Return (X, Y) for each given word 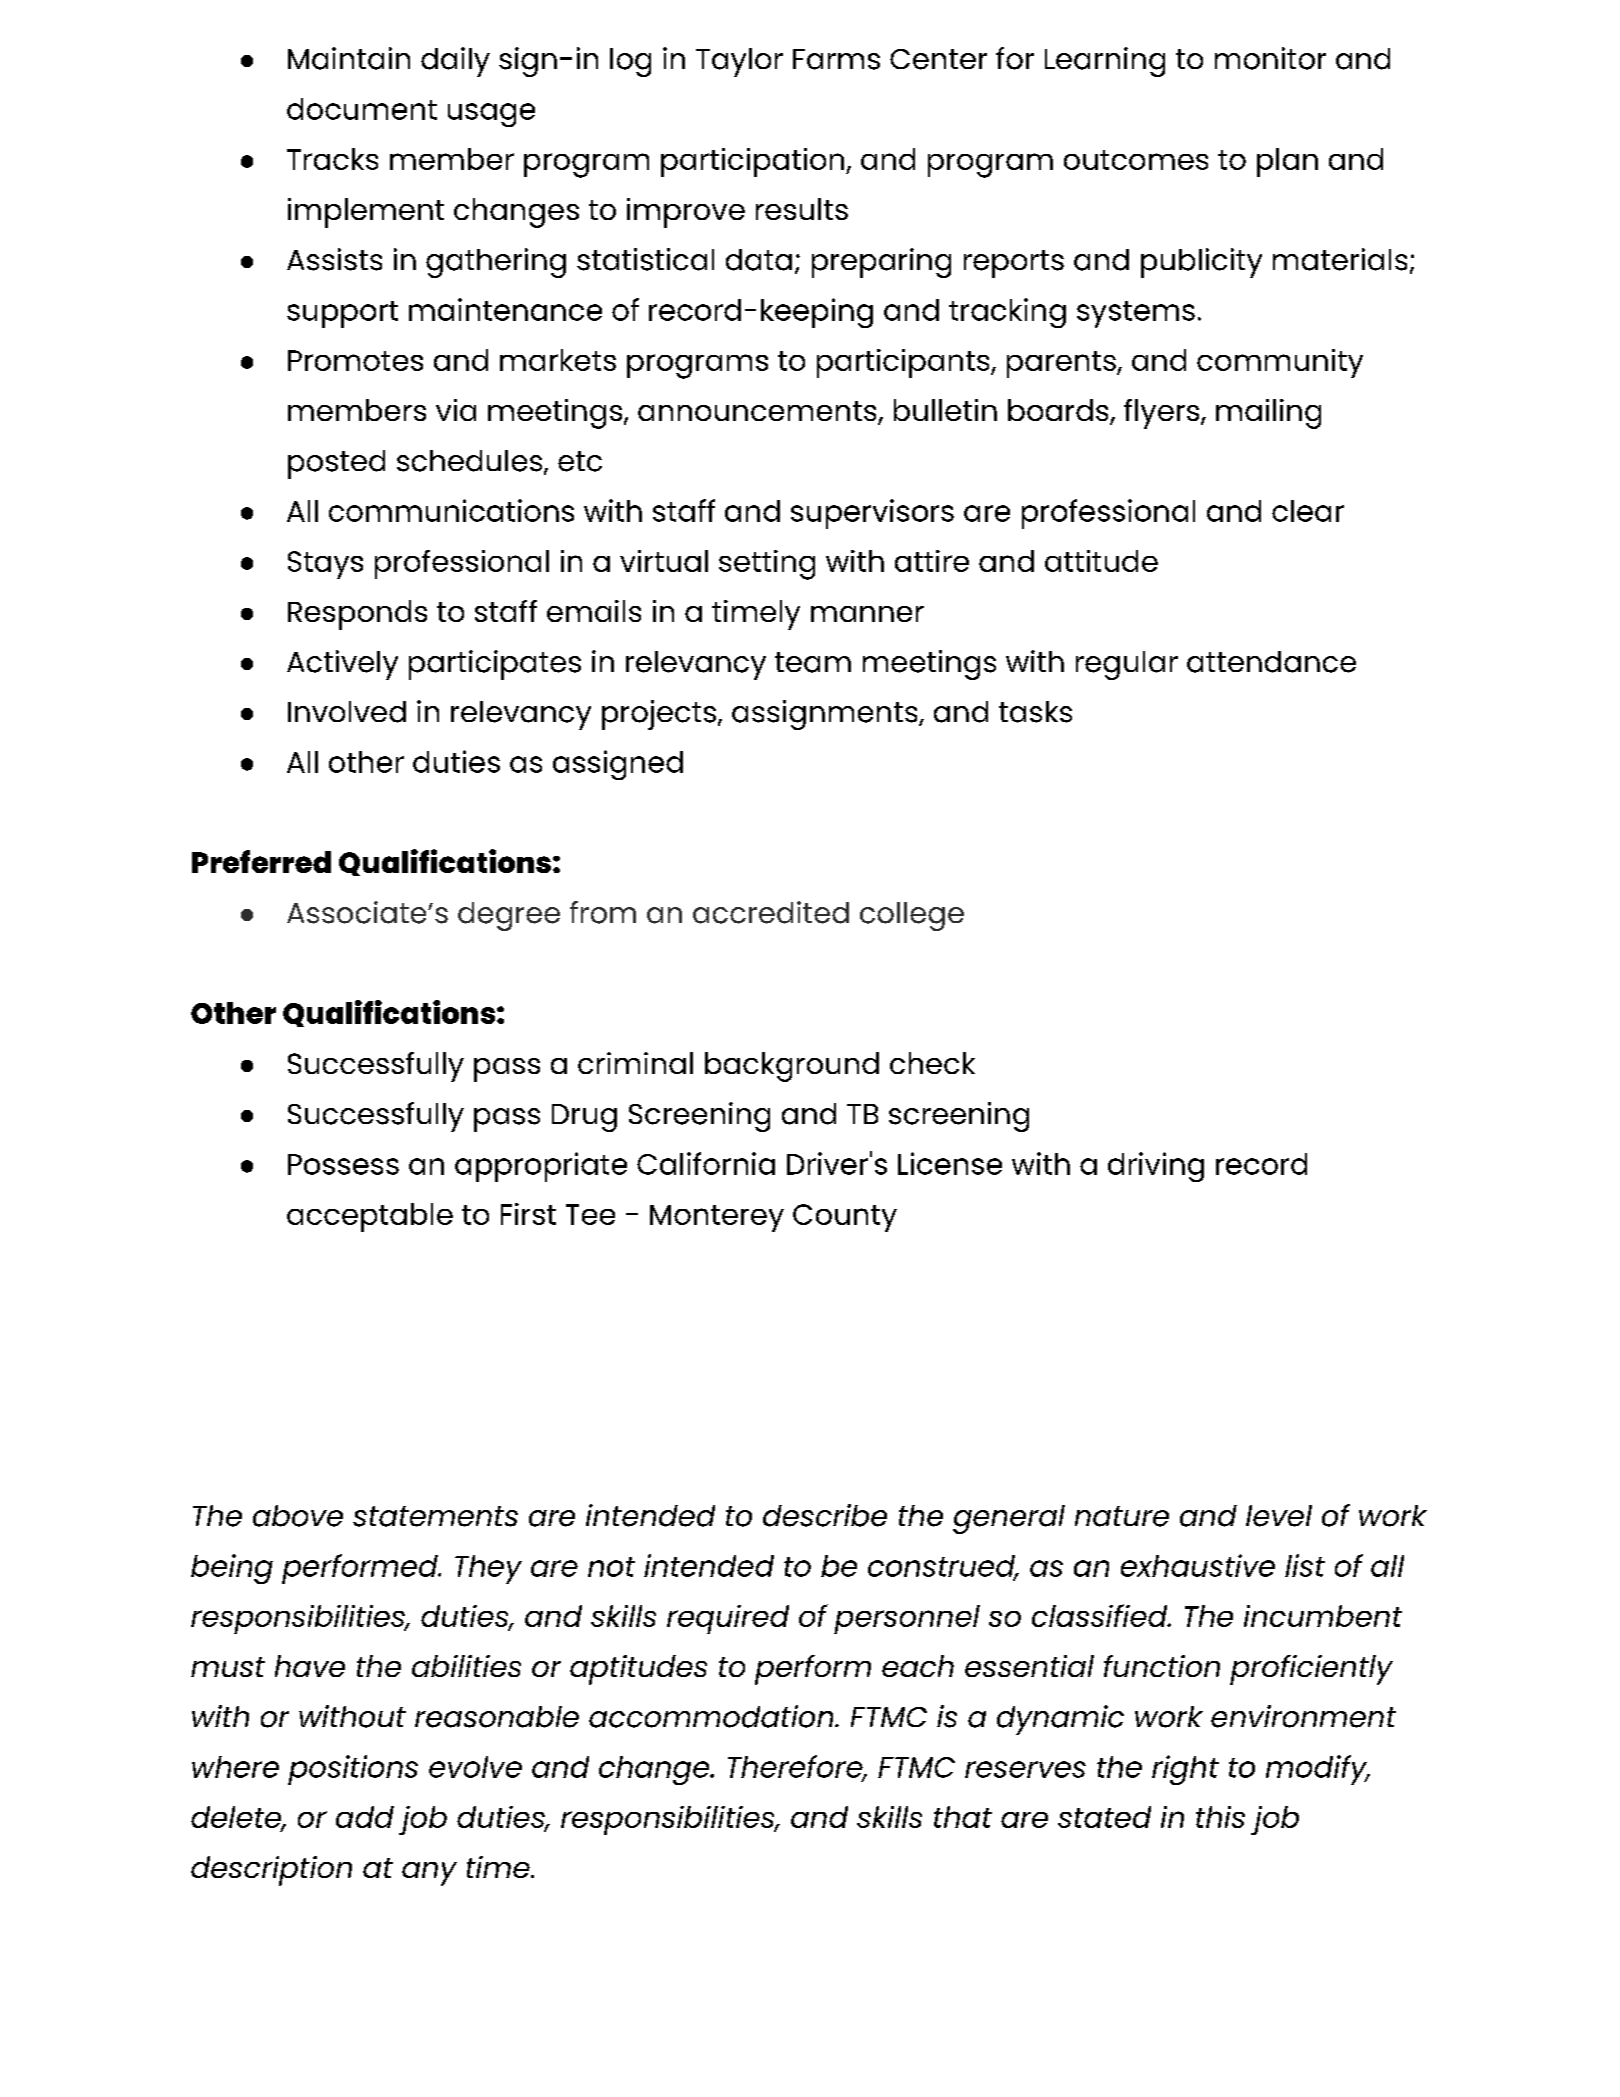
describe (825, 1515)
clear (1308, 511)
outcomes (1136, 160)
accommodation (712, 1716)
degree (509, 916)
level (1279, 1516)
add (365, 1817)
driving (1156, 1167)
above (298, 1516)
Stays (325, 565)
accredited (771, 912)
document (362, 109)
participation (754, 162)
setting (767, 565)
